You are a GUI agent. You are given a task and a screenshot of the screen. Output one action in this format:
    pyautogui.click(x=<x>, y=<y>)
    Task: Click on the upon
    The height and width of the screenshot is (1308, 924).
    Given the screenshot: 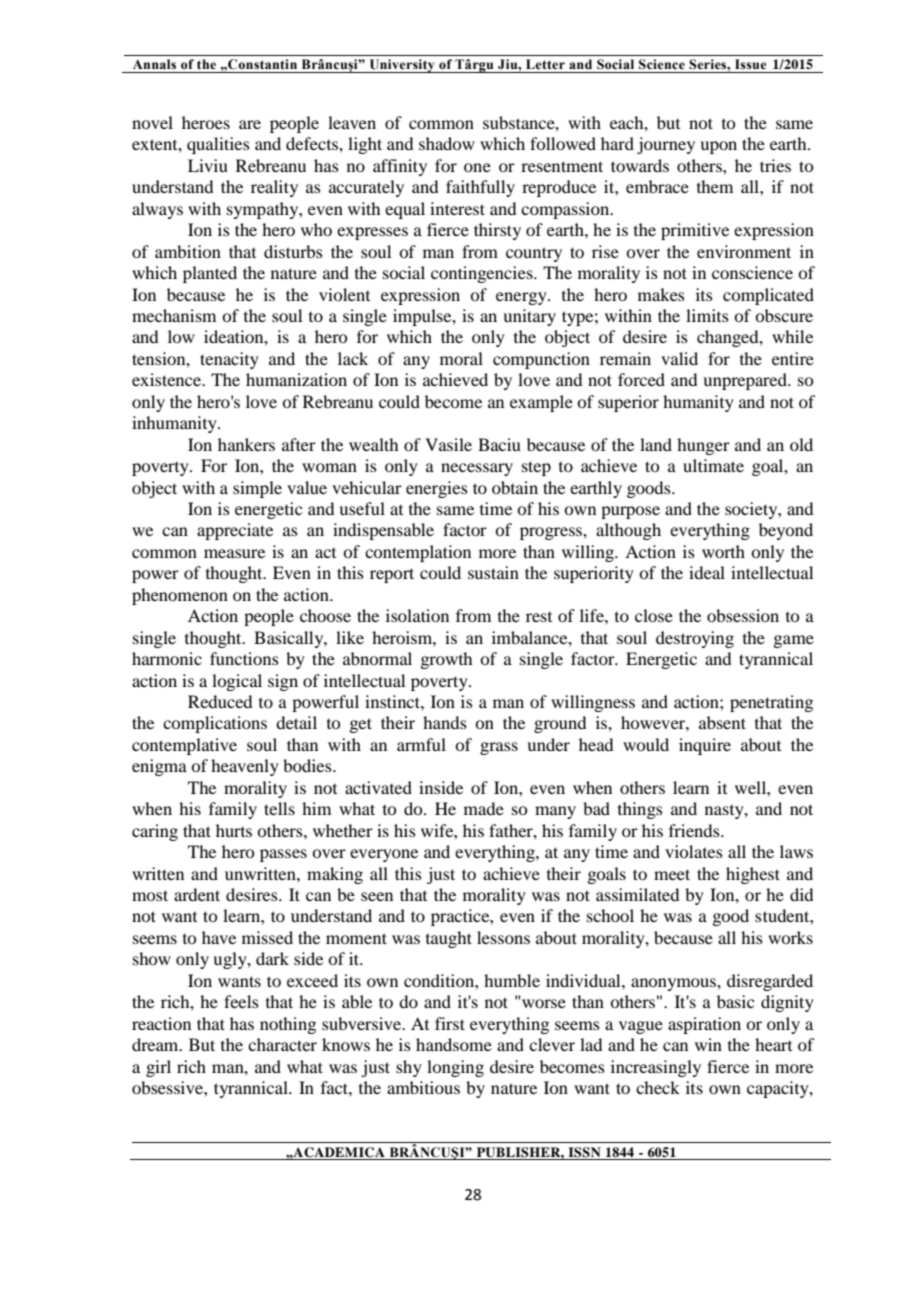 What is the action you would take?
    pyautogui.click(x=718, y=147)
